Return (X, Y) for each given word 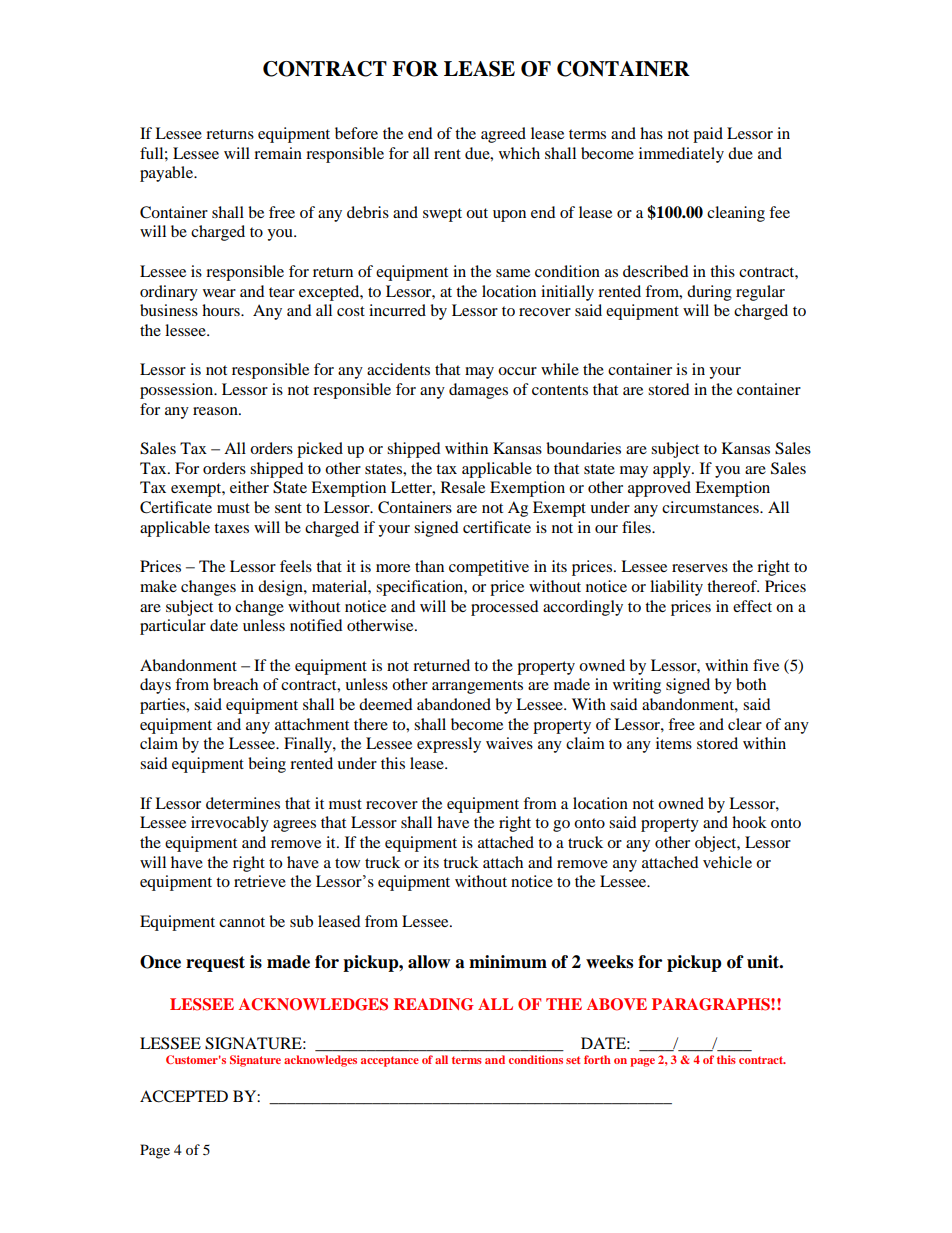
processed (505, 608)
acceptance (390, 1061)
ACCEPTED (184, 1096)
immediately (681, 155)
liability (676, 588)
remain (278, 153)
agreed (503, 135)
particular (173, 627)
